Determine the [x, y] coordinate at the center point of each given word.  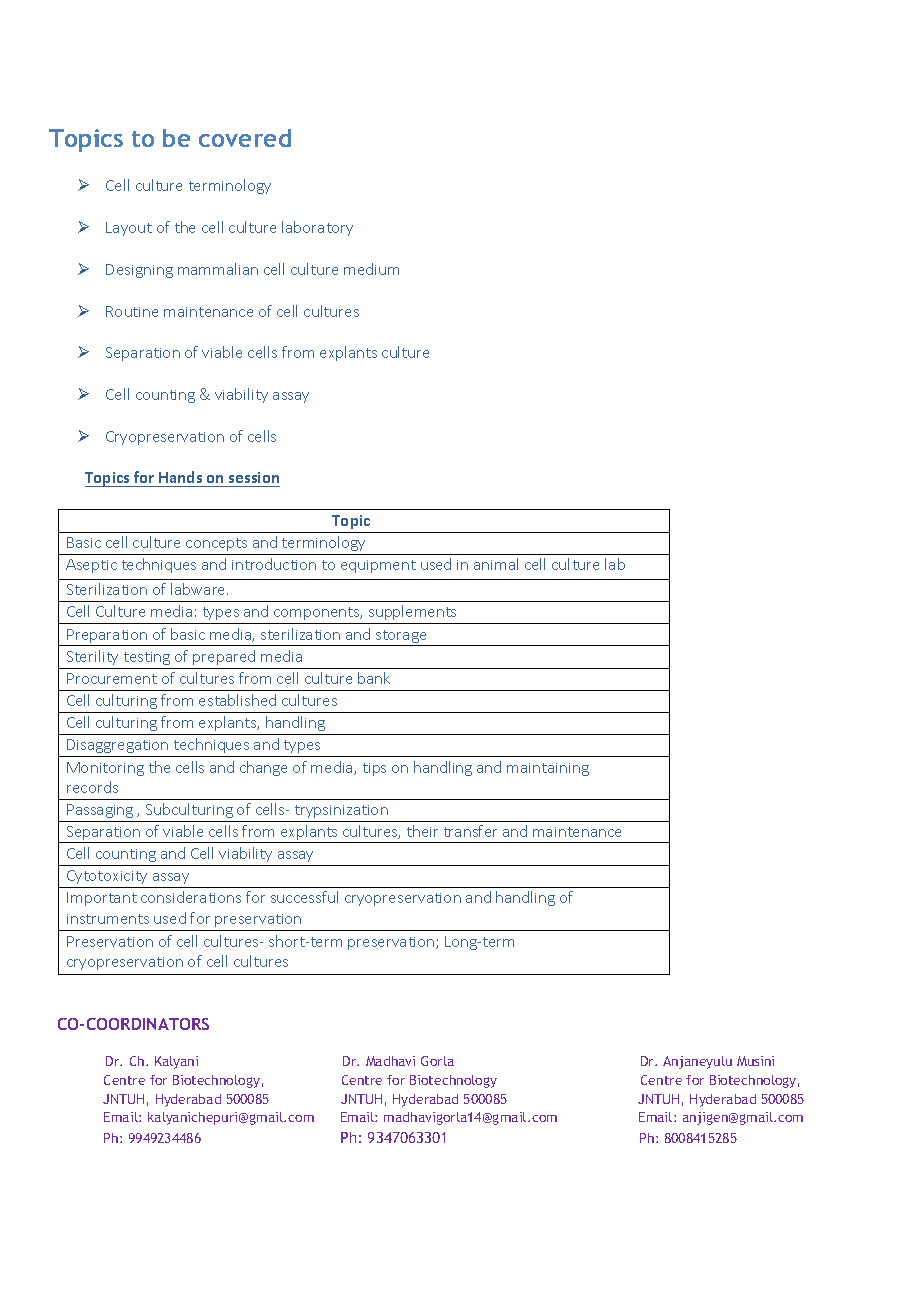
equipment [378, 566]
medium [371, 269]
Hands [181, 479]
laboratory [317, 228]
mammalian [218, 269]
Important [102, 899]
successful [304, 897]
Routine [132, 311]
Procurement [112, 678]
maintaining [548, 769]
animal [496, 564]
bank [374, 678]
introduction [274, 564]
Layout [129, 229]
